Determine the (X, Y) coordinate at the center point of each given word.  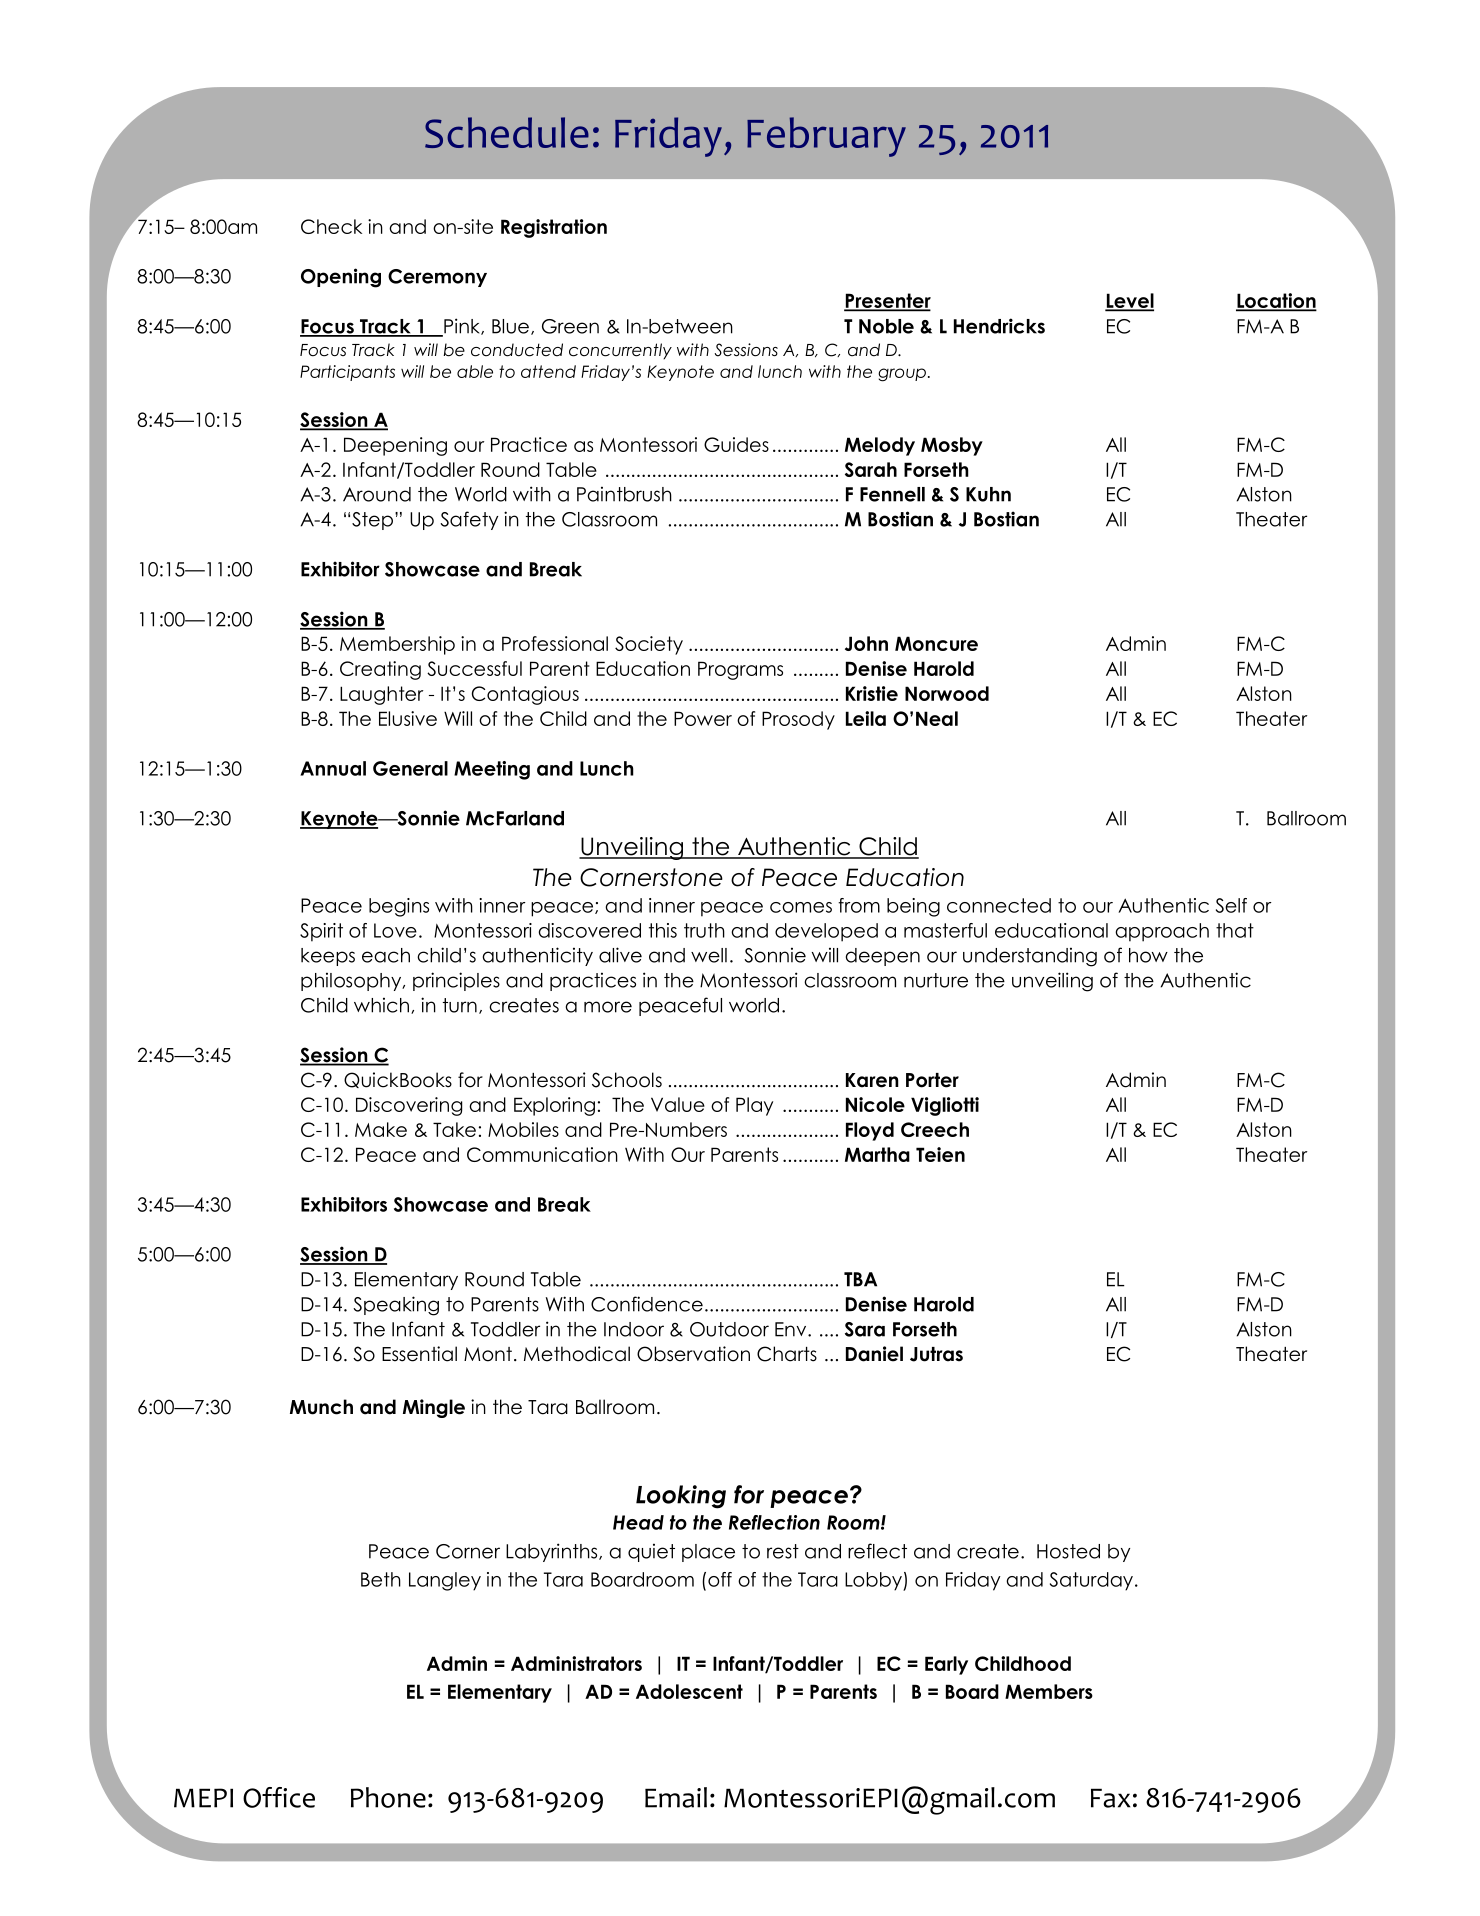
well (709, 955)
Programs (740, 670)
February (826, 137)
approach (1162, 932)
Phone (388, 1797)
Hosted (1068, 1551)
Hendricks (999, 326)
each (386, 955)
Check (331, 226)
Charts (787, 1354)
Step (372, 521)
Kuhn (988, 494)
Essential (419, 1354)
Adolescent (689, 1691)
